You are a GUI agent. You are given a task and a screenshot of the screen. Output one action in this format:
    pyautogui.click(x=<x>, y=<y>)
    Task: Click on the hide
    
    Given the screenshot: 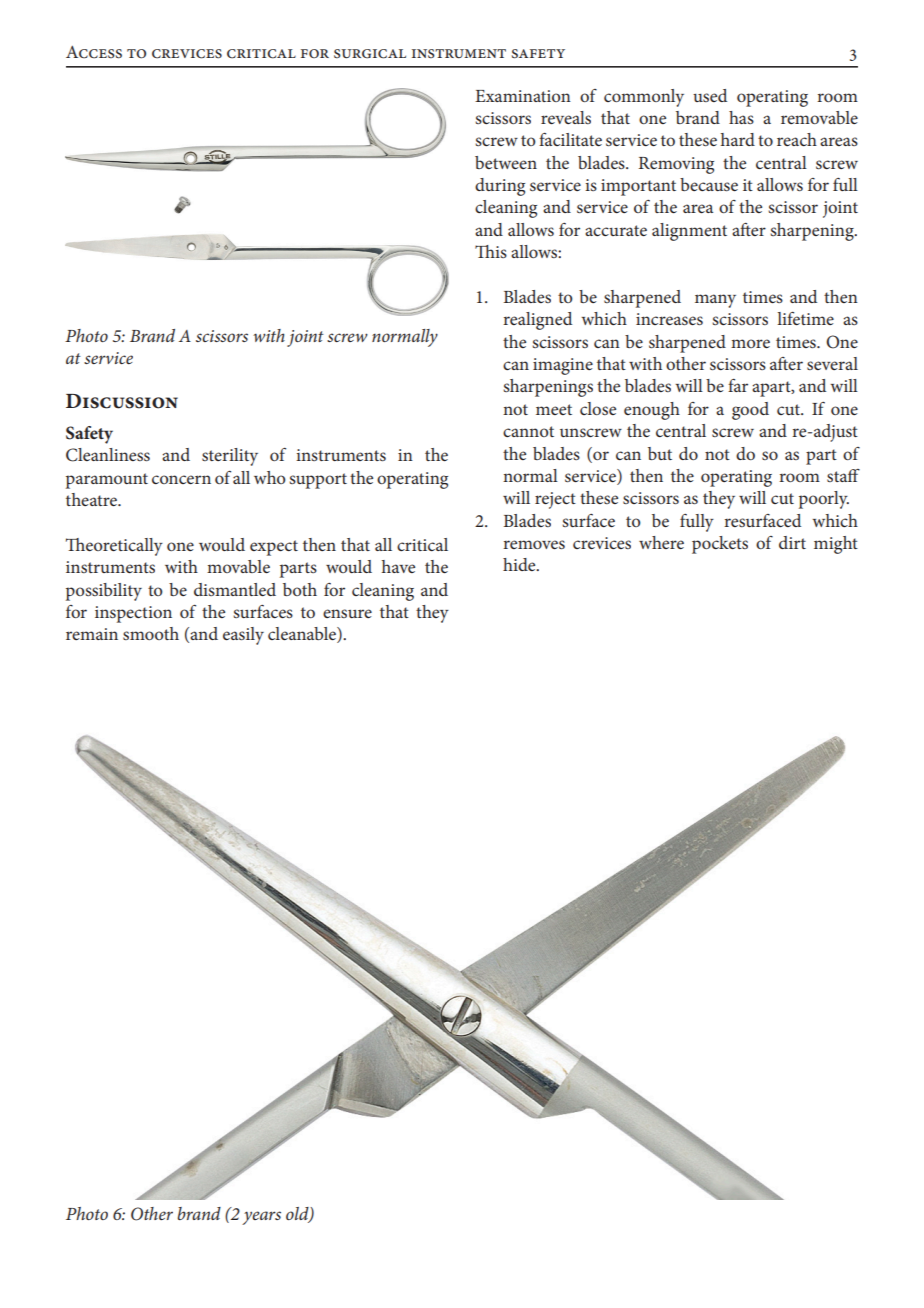 What is the action you would take?
    pyautogui.click(x=520, y=564)
